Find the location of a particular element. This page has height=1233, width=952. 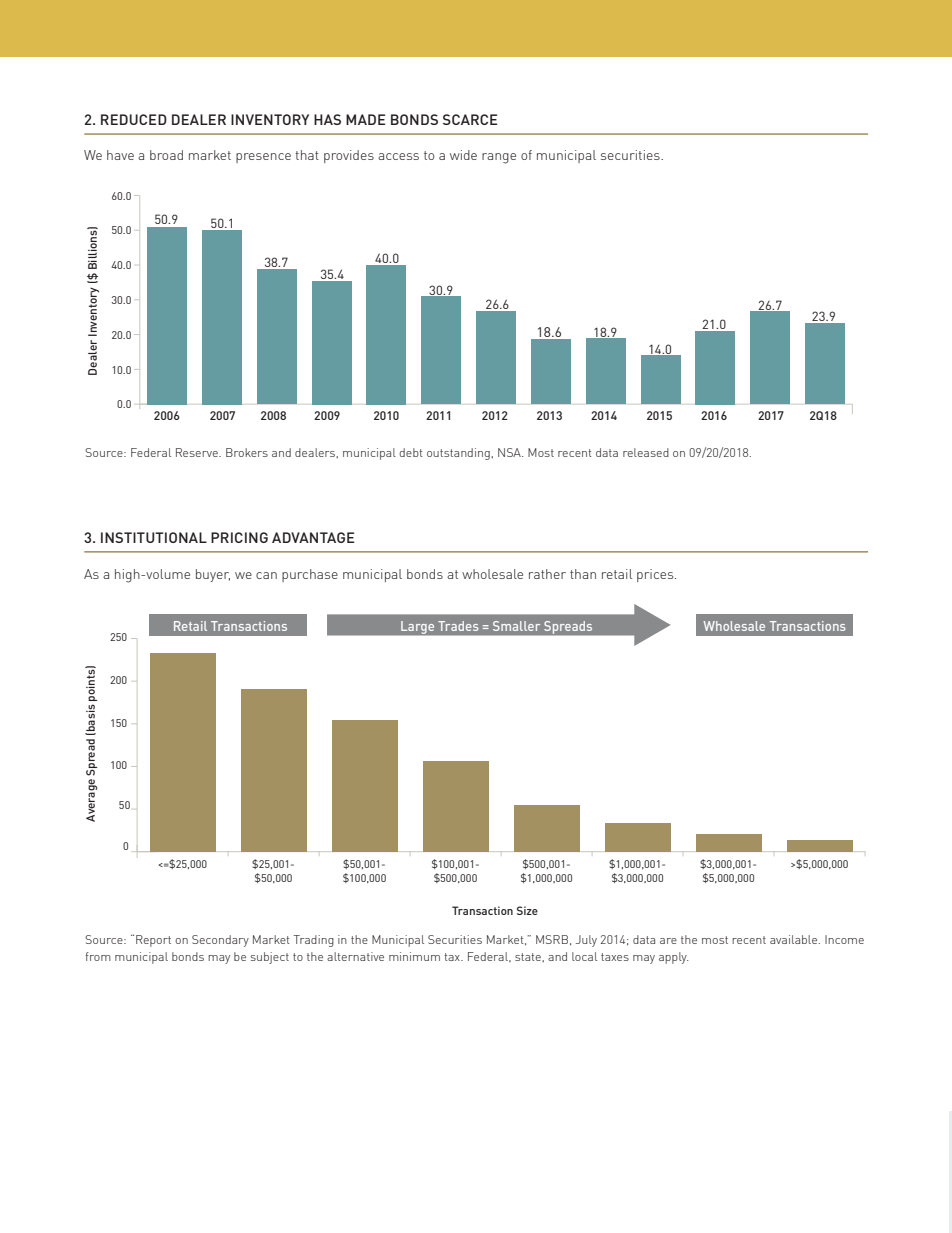

broad is located at coordinates (166, 155).
